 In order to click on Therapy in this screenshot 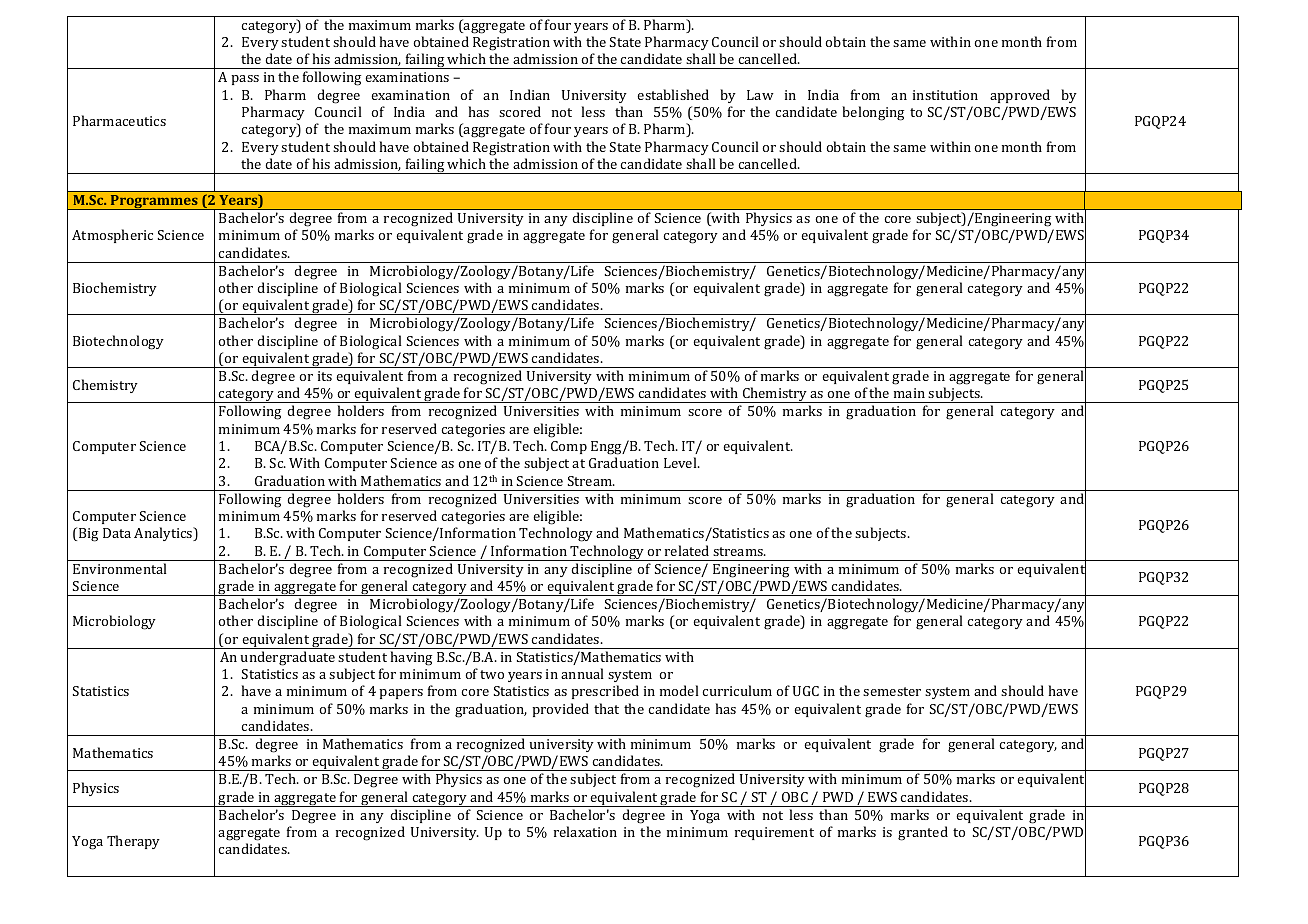, I will do `click(133, 842)`.
